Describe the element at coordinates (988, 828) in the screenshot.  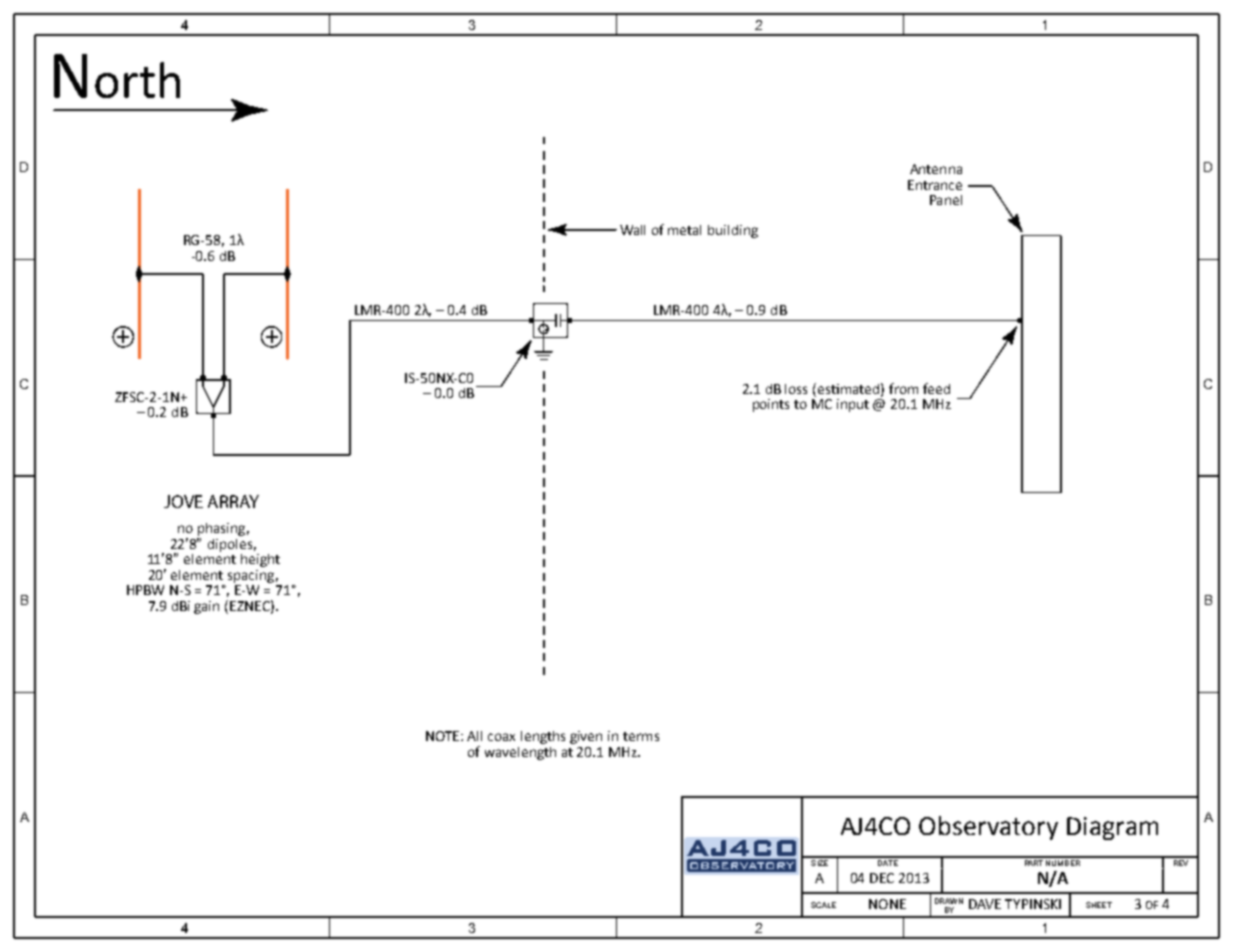
I see `Observatory` at that location.
